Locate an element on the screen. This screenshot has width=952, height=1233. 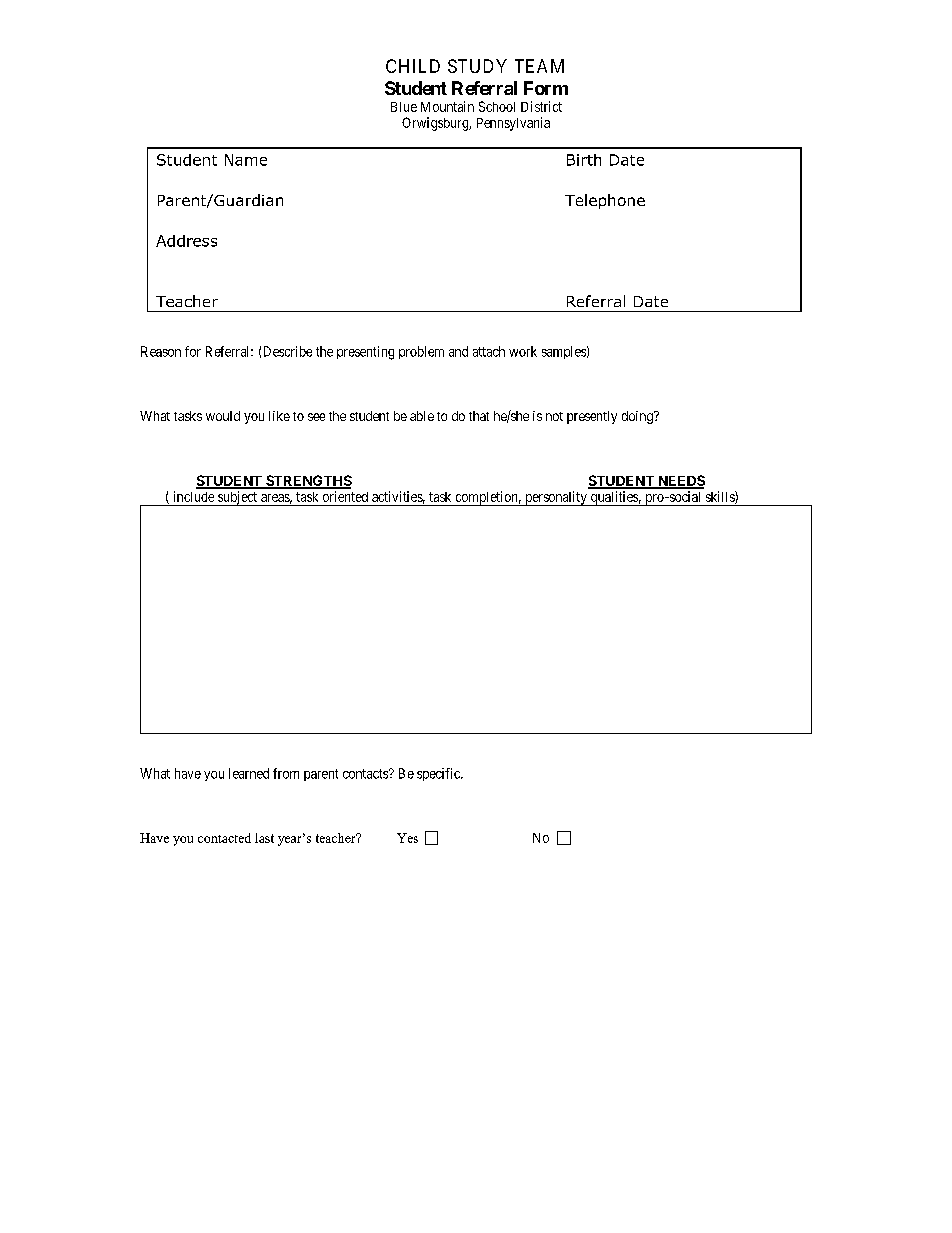
Blue is located at coordinates (404, 107).
